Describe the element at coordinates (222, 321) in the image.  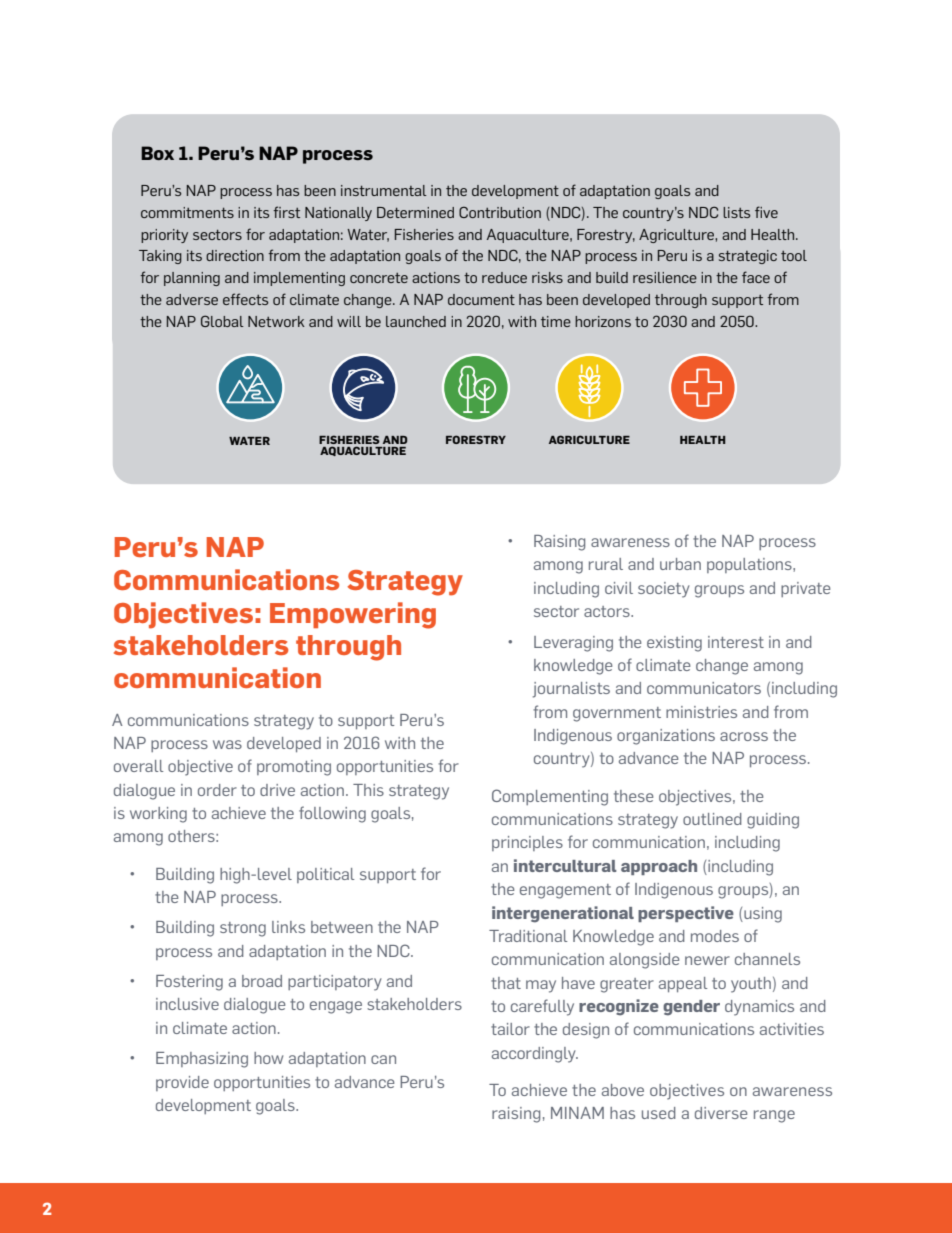
I see `Global` at that location.
